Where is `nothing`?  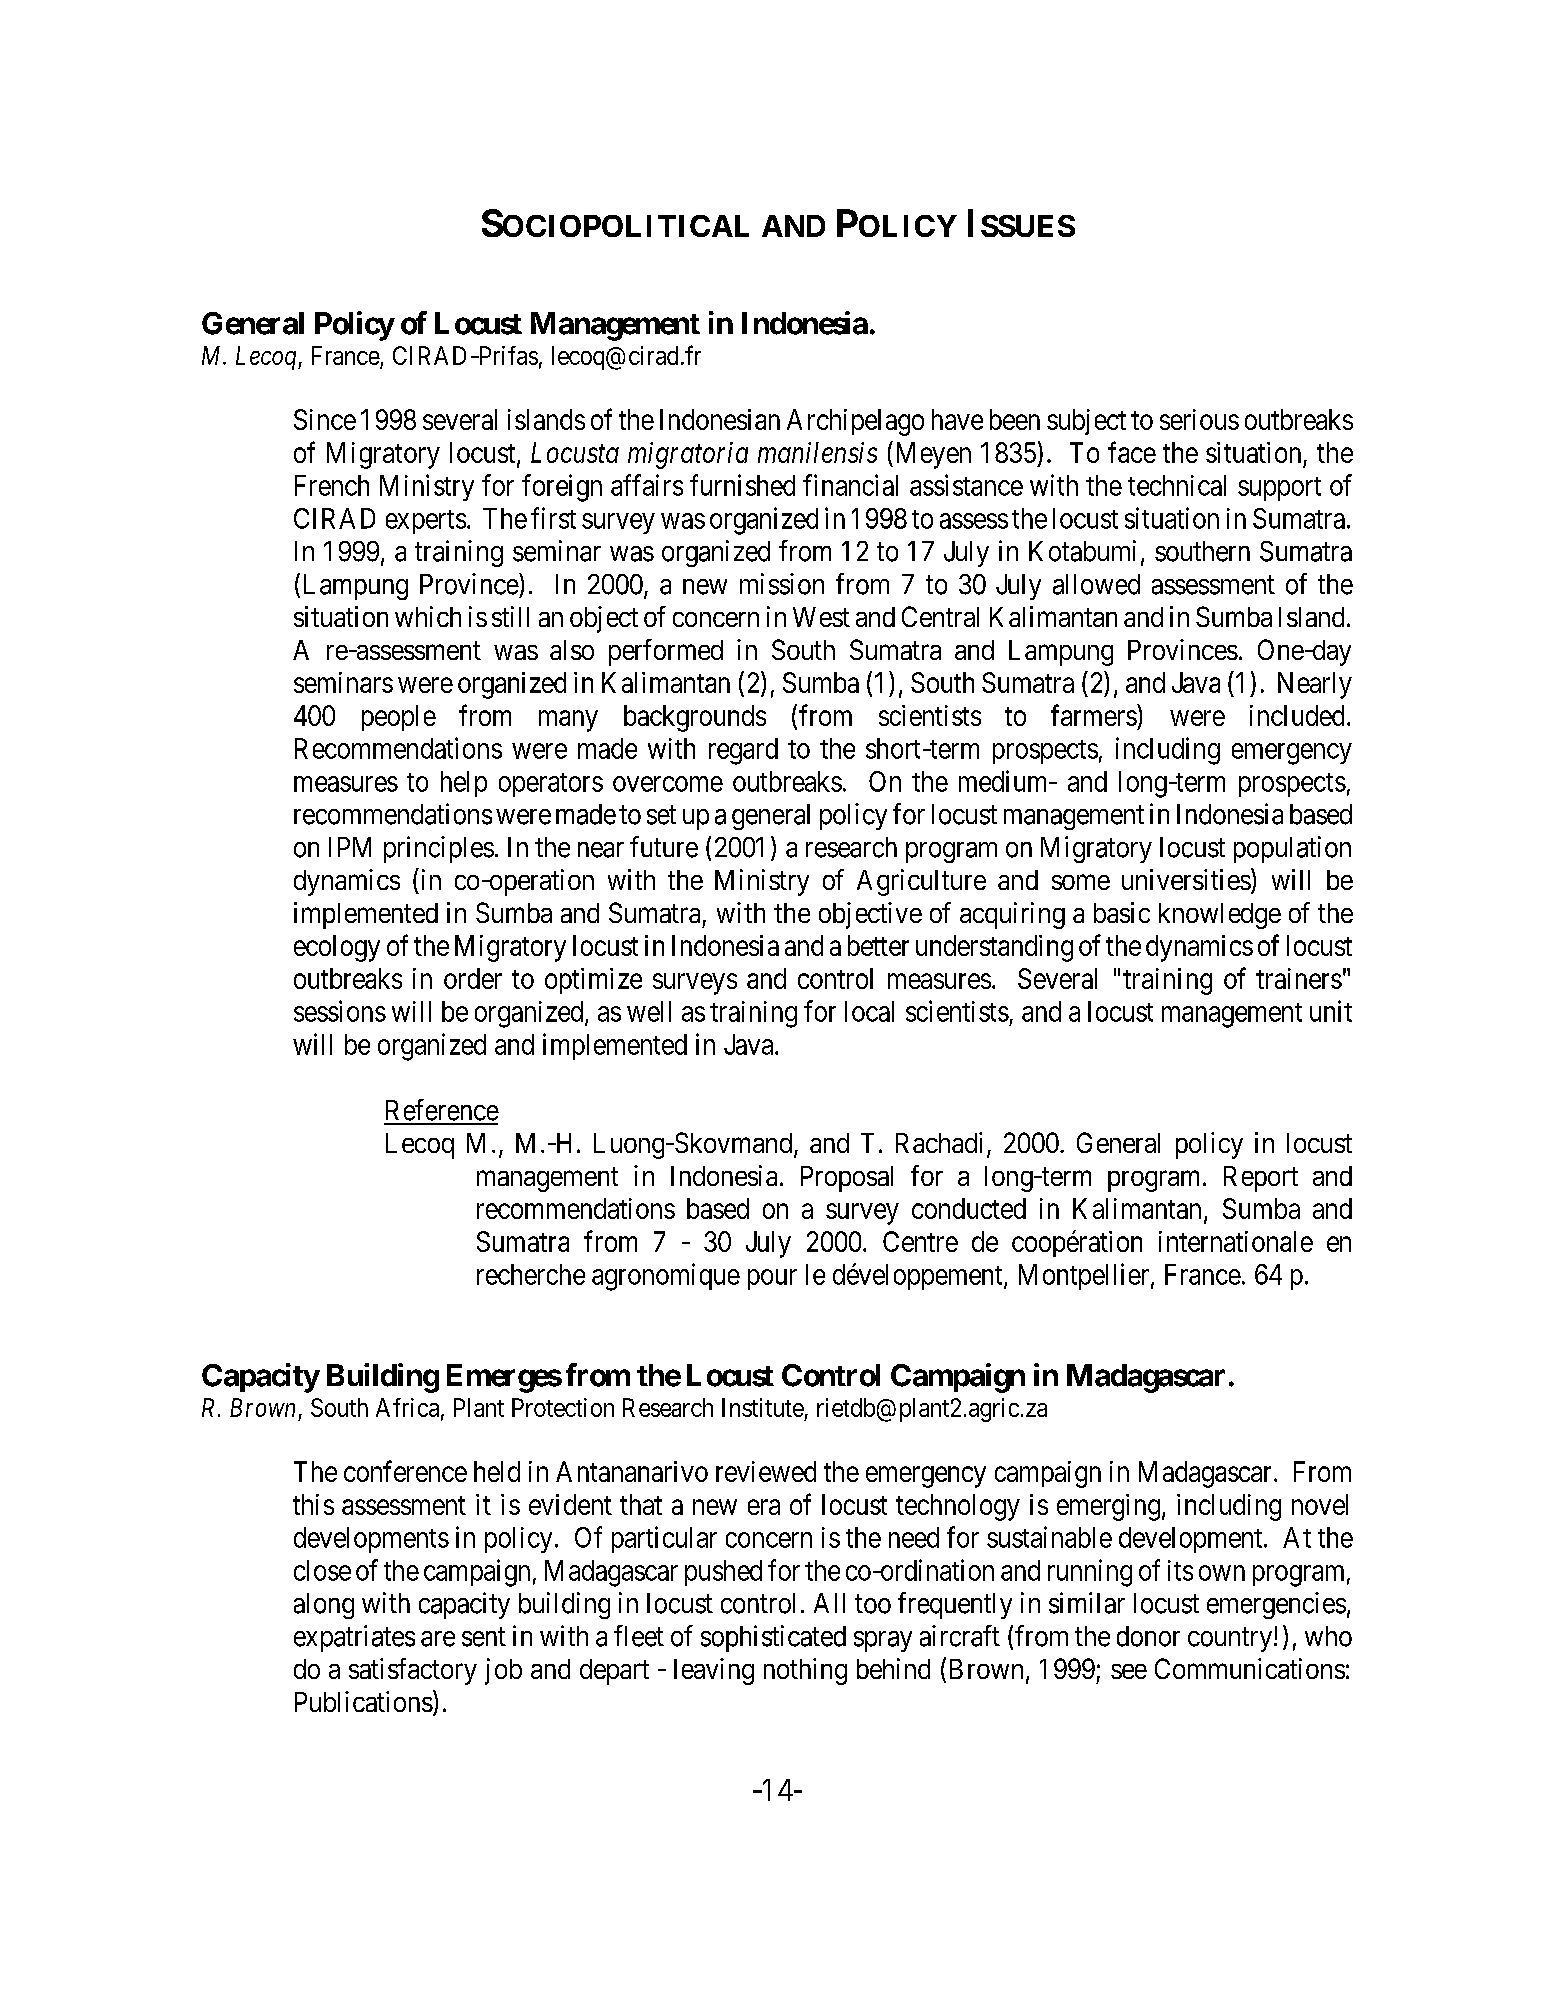
nothing is located at coordinates (805, 1671).
